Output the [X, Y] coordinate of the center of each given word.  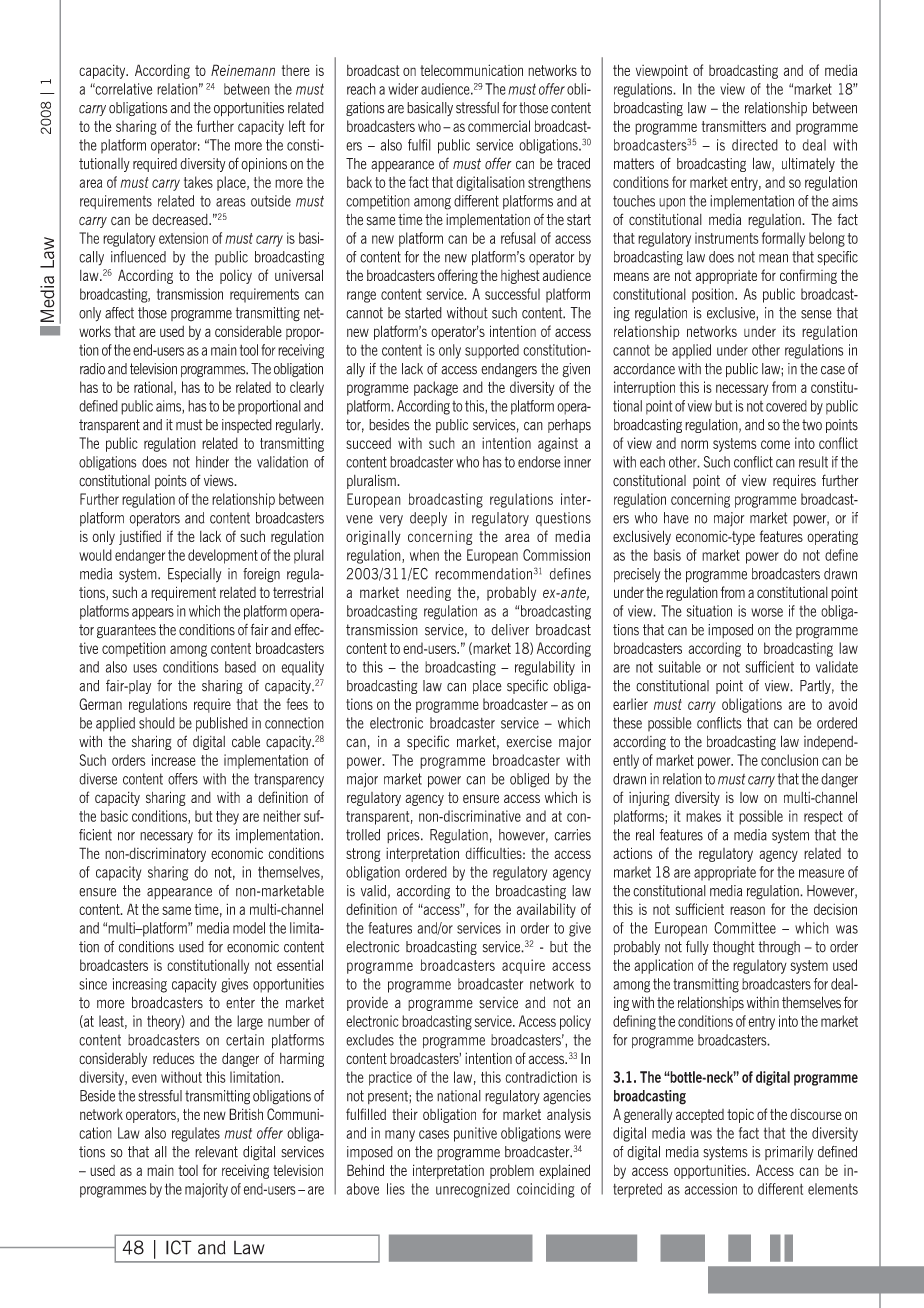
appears [153, 614]
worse [767, 612]
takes [198, 182]
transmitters [734, 126]
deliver [510, 630]
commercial [499, 126]
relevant [216, 1152]
